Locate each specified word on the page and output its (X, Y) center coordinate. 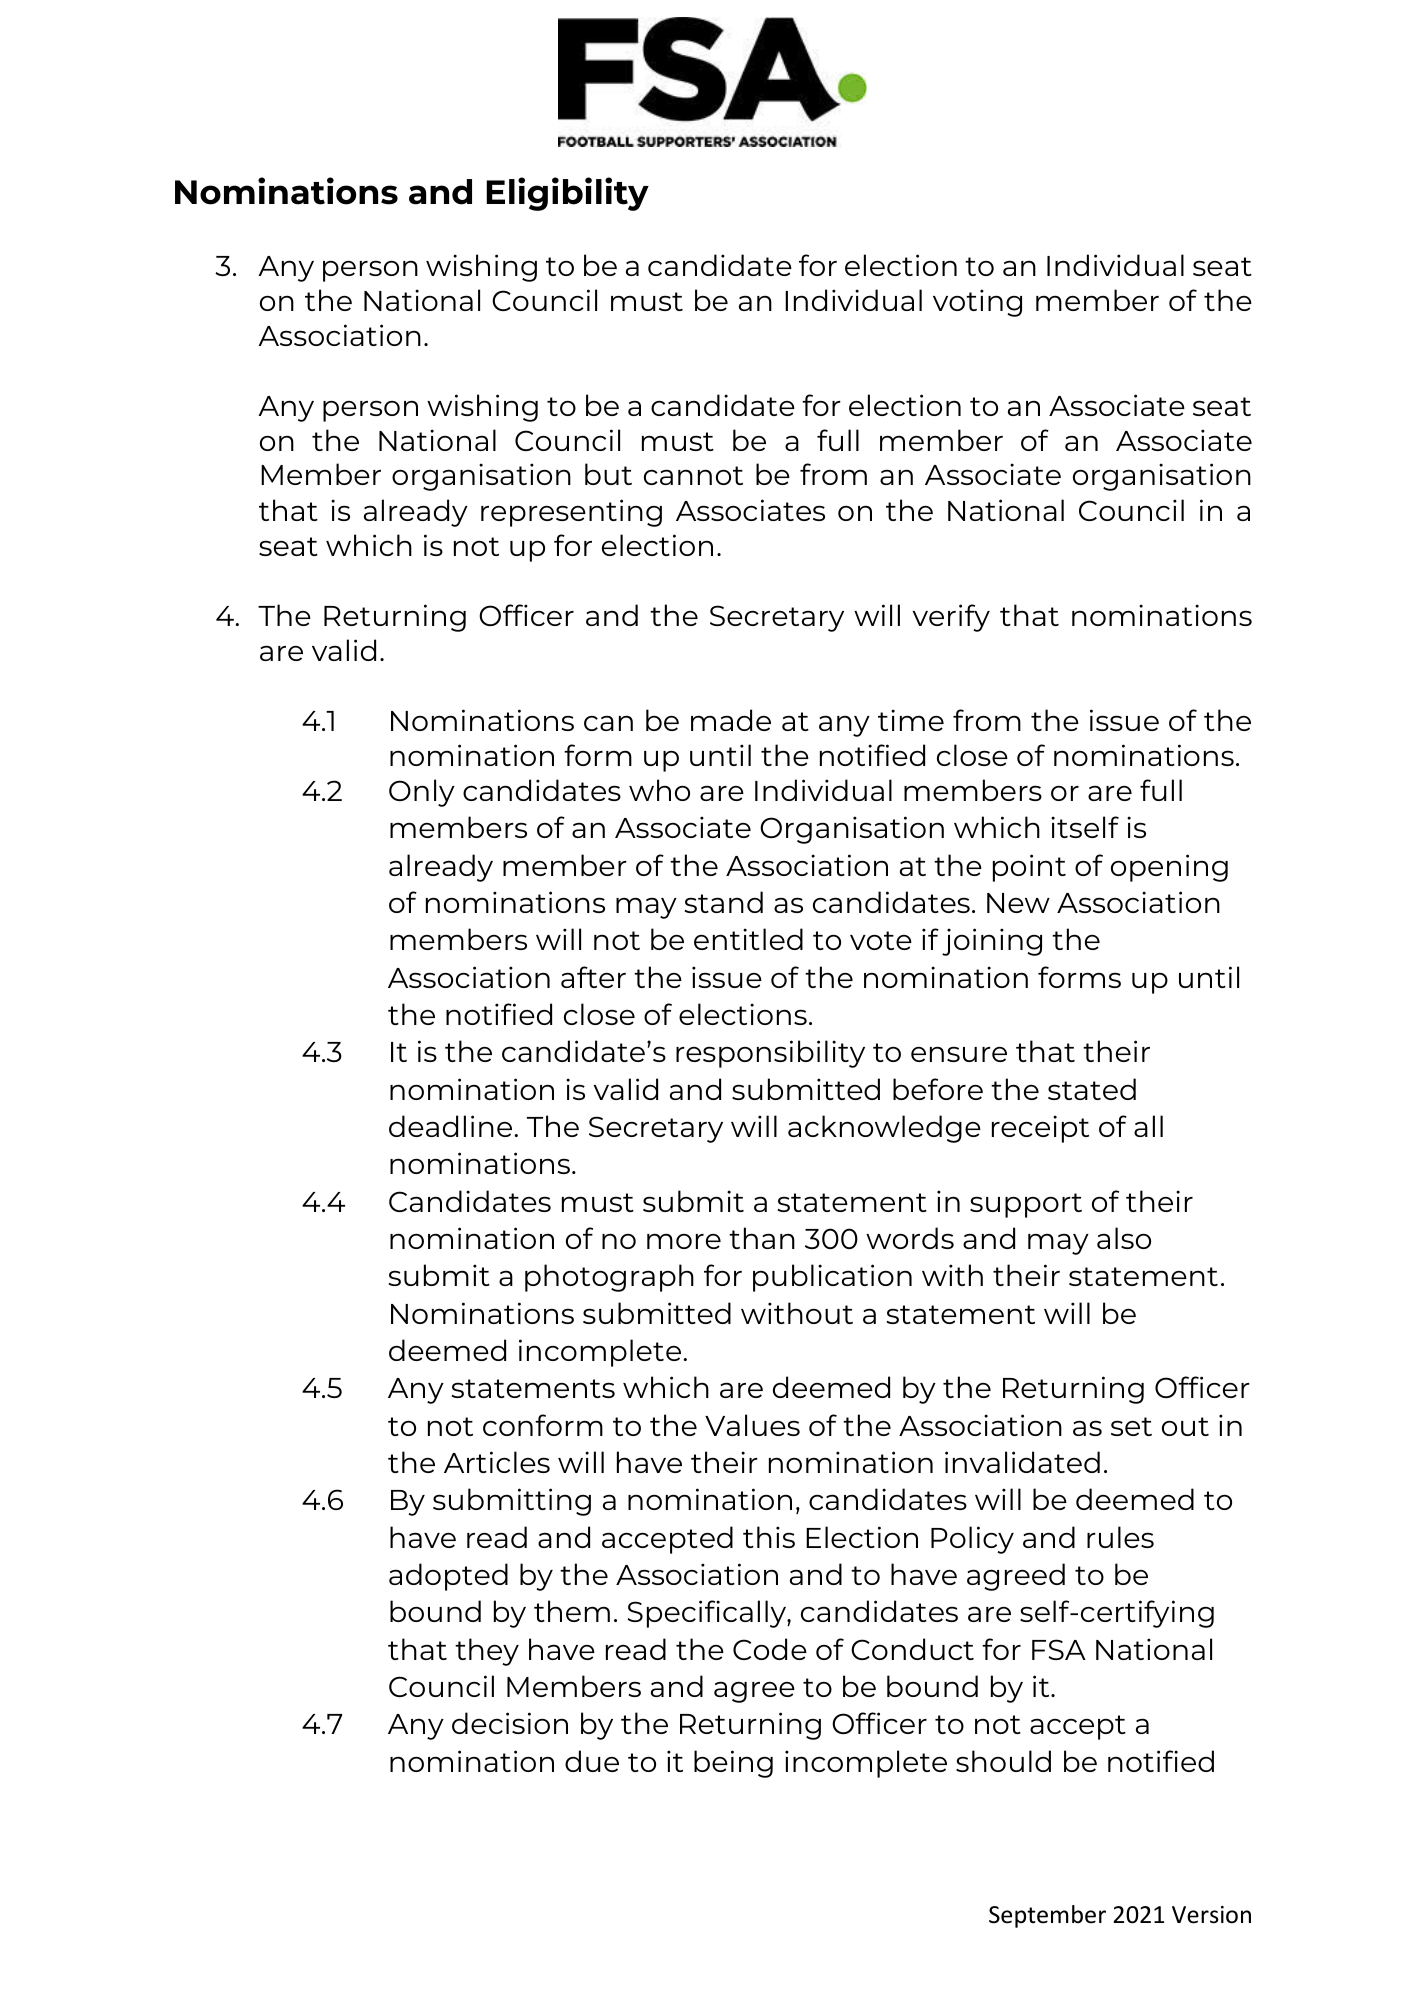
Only (422, 793)
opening (1169, 868)
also (1124, 1238)
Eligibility (567, 194)
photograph (609, 1278)
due (592, 1761)
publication (832, 1278)
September (1047, 1916)
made (731, 720)
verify (951, 618)
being (733, 1764)
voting (977, 303)
